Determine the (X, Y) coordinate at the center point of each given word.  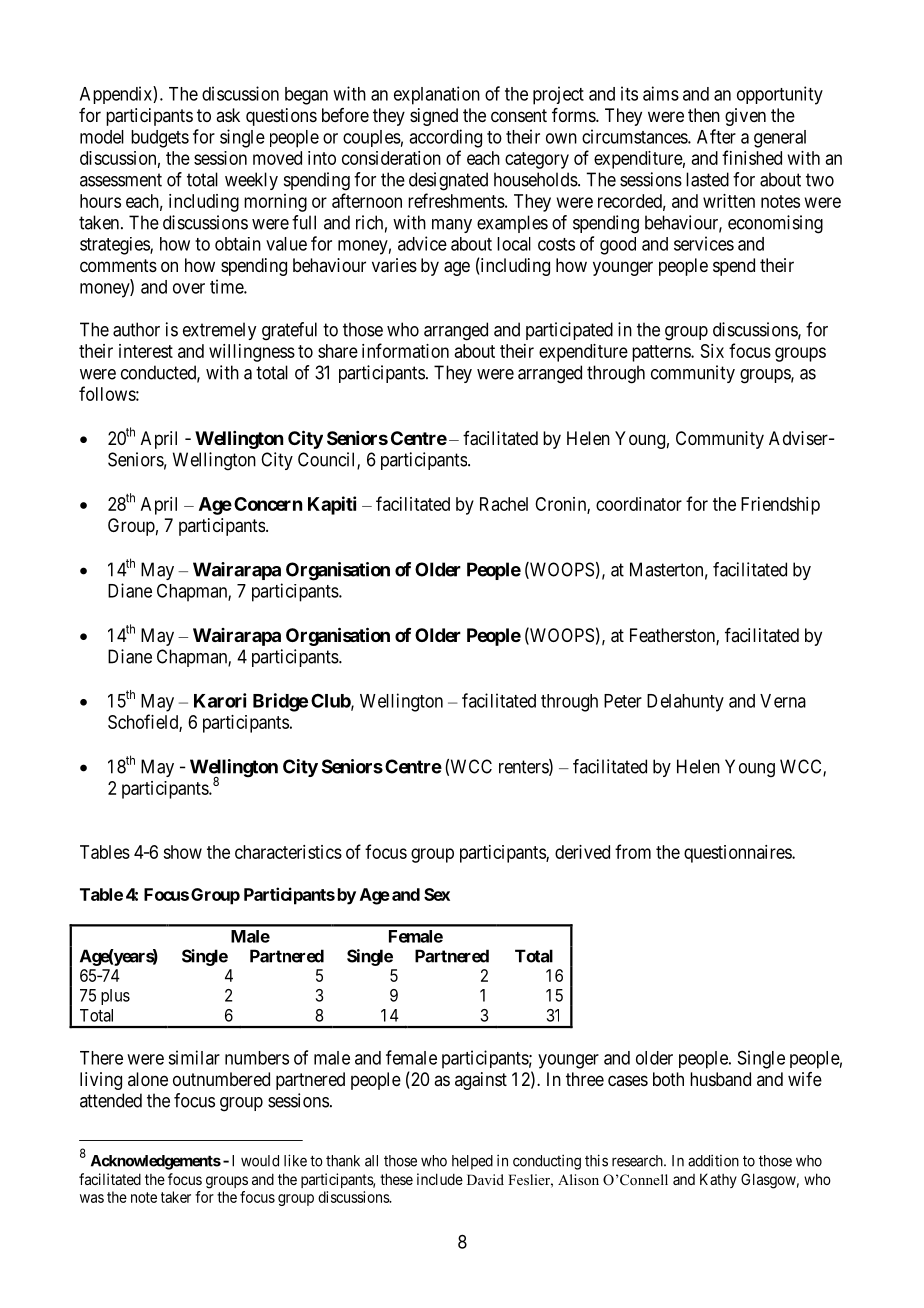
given (745, 117)
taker (176, 1197)
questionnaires (738, 854)
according (445, 138)
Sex (437, 894)
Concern (268, 504)
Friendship (780, 506)
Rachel (504, 504)
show (182, 852)
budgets (160, 139)
